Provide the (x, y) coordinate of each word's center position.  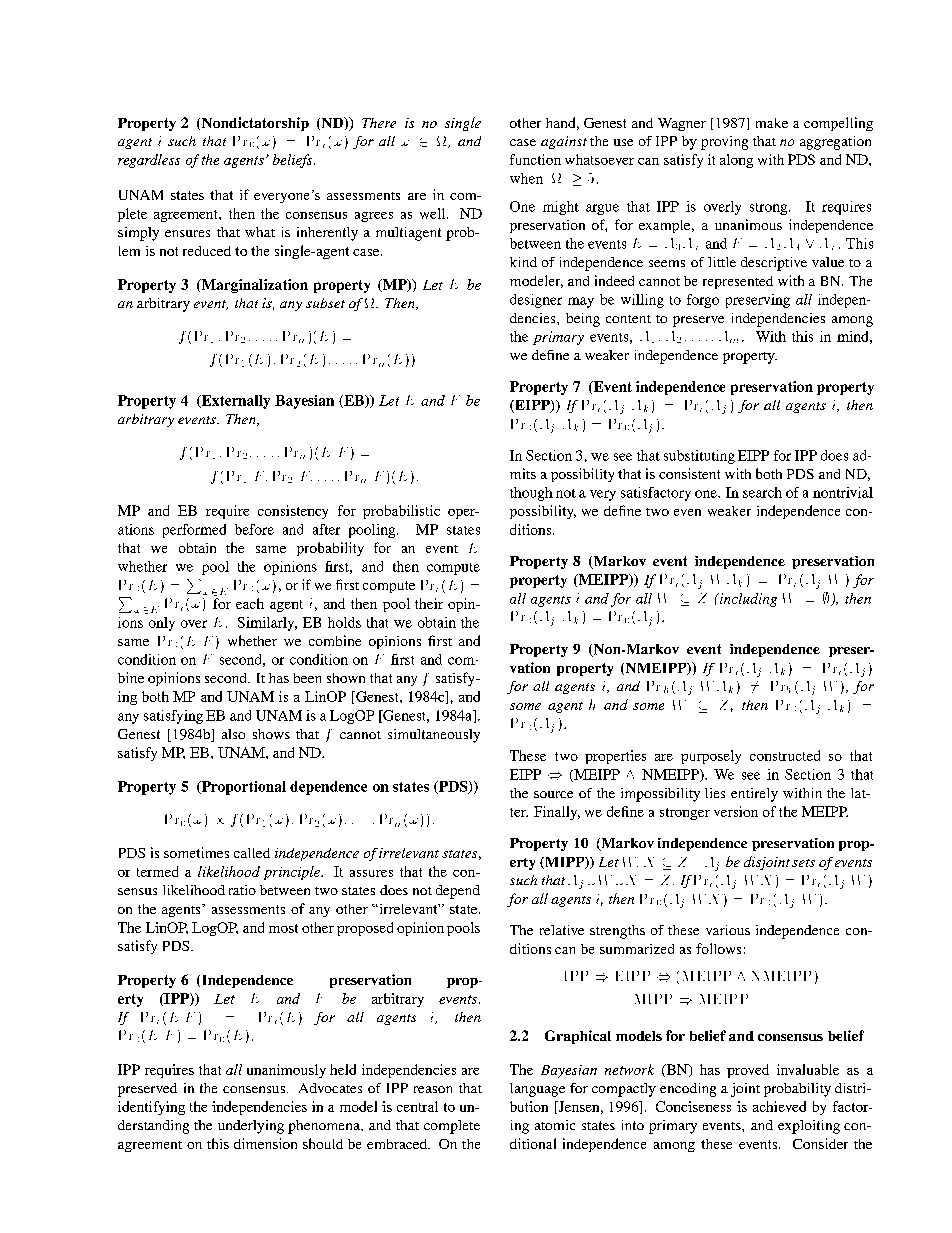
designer (536, 301)
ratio (242, 890)
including (747, 600)
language (537, 1090)
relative (562, 930)
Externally (234, 402)
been (307, 678)
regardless (149, 161)
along (736, 161)
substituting (699, 457)
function (535, 159)
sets (803, 863)
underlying (251, 1127)
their (429, 603)
